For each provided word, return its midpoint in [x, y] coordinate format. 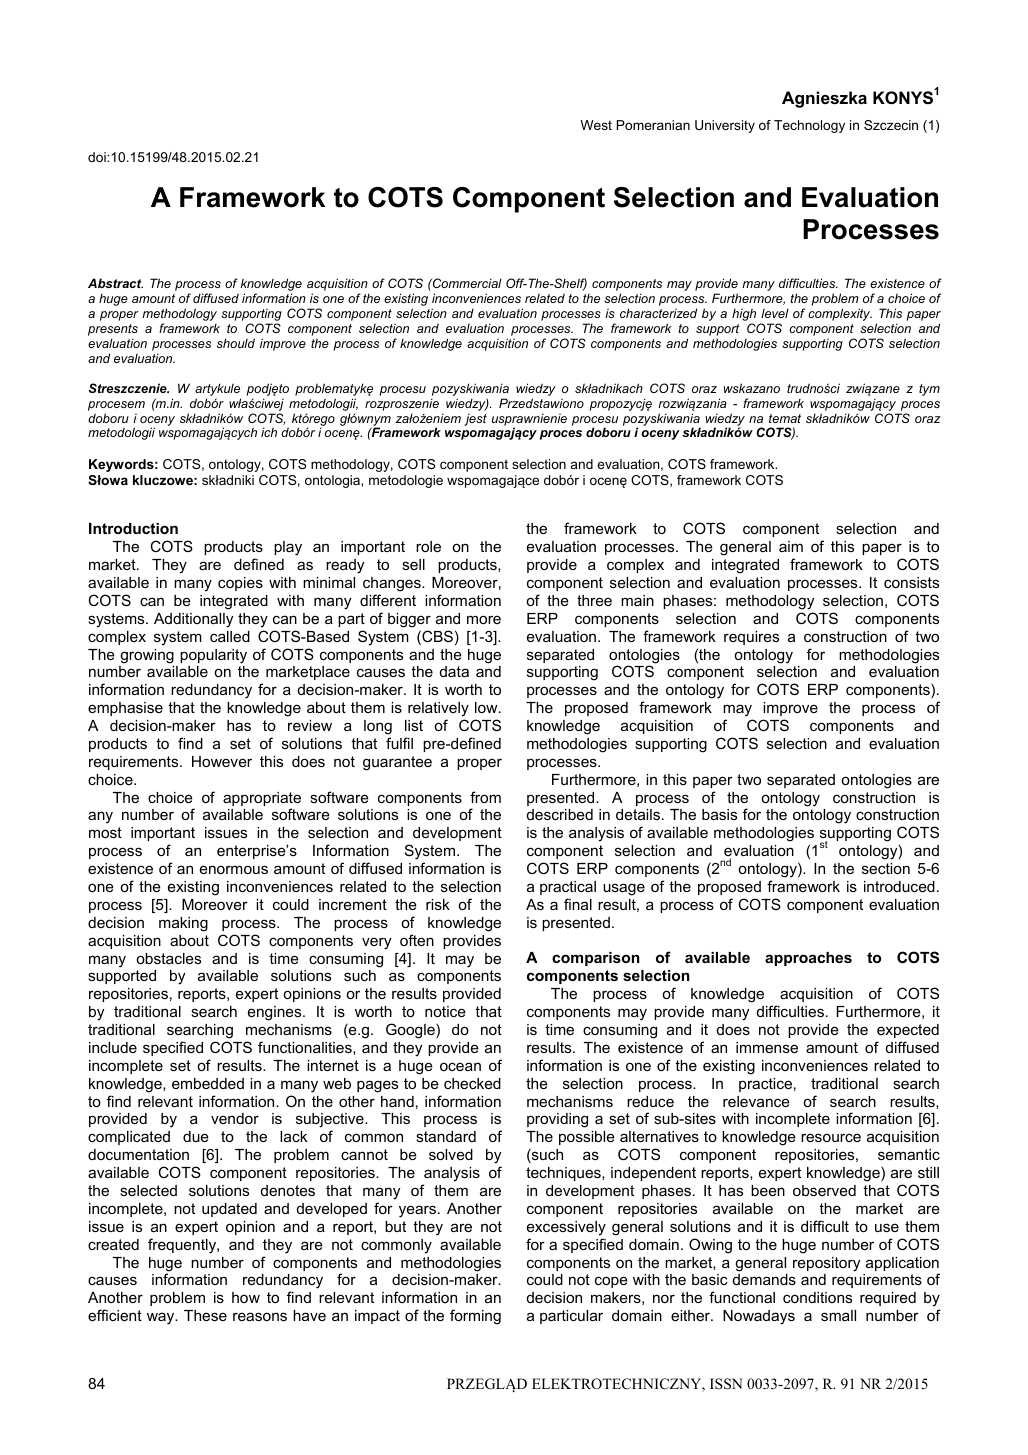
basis [719, 814]
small [838, 1315]
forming [475, 1317]
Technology [809, 126]
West [596, 125]
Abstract [115, 283]
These [205, 1315]
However [222, 761]
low [487, 707]
